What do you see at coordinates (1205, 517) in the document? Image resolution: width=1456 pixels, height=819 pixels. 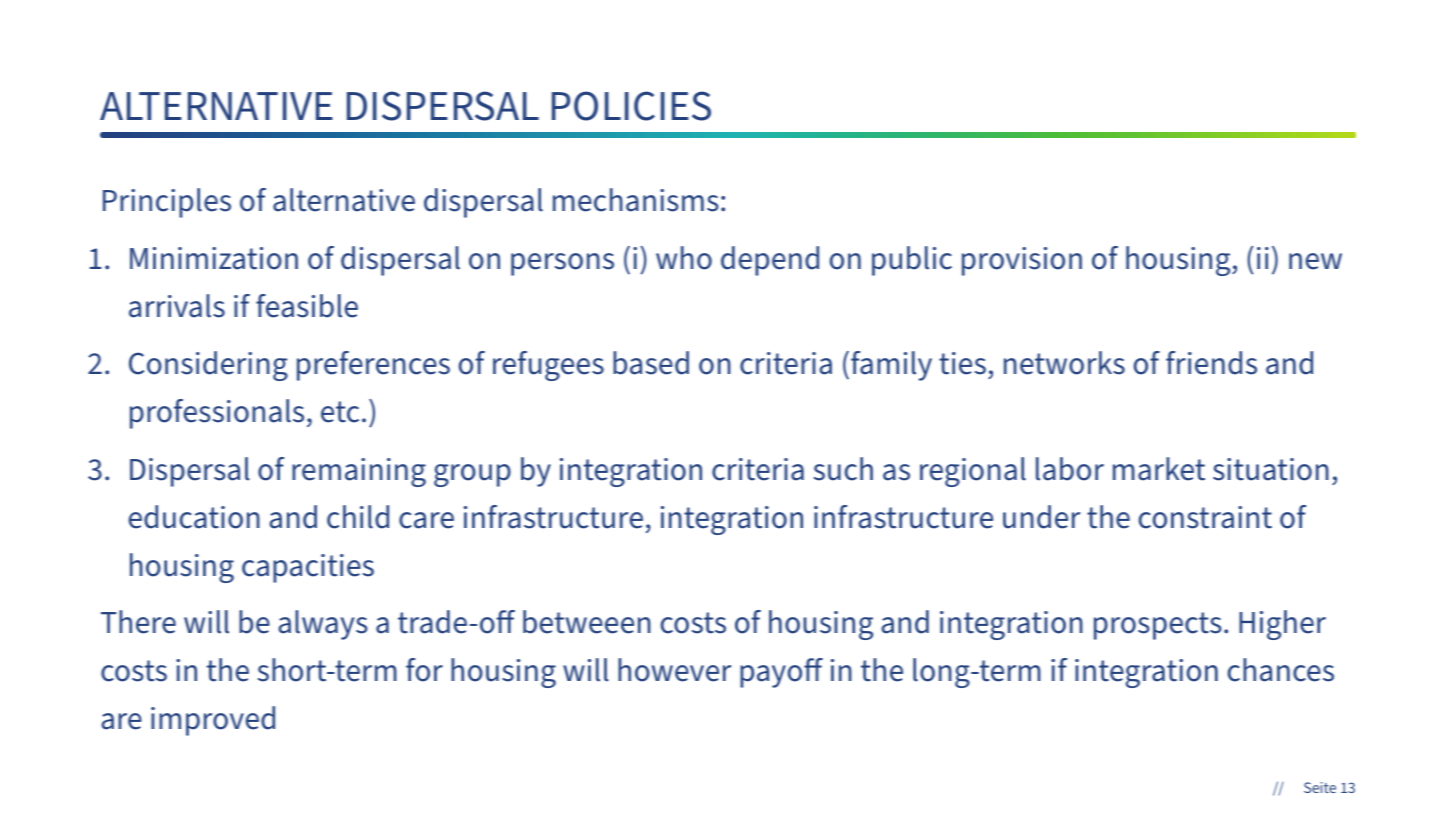 I see `constraint` at bounding box center [1205, 517].
